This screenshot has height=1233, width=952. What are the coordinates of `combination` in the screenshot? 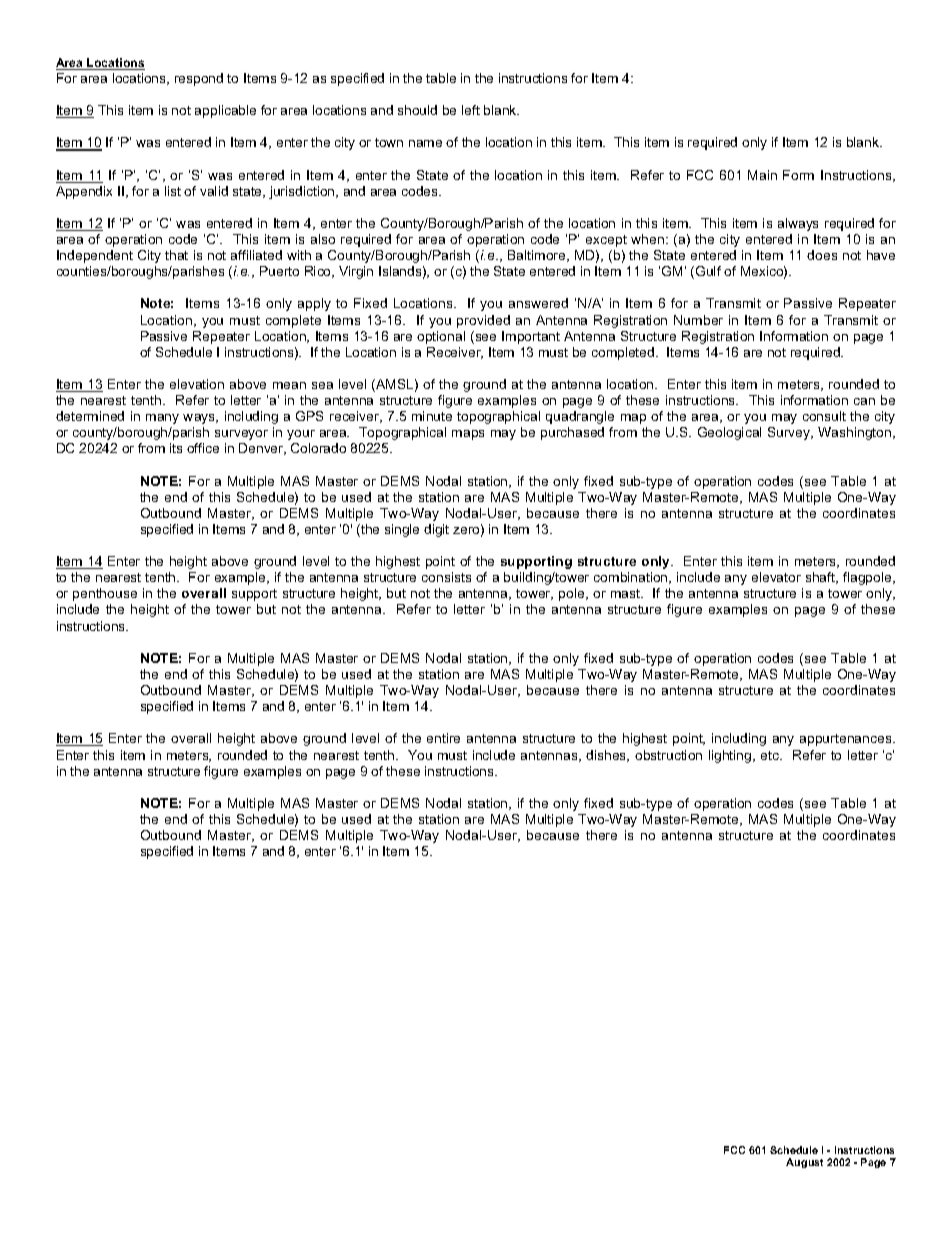 It's located at (632, 578).
